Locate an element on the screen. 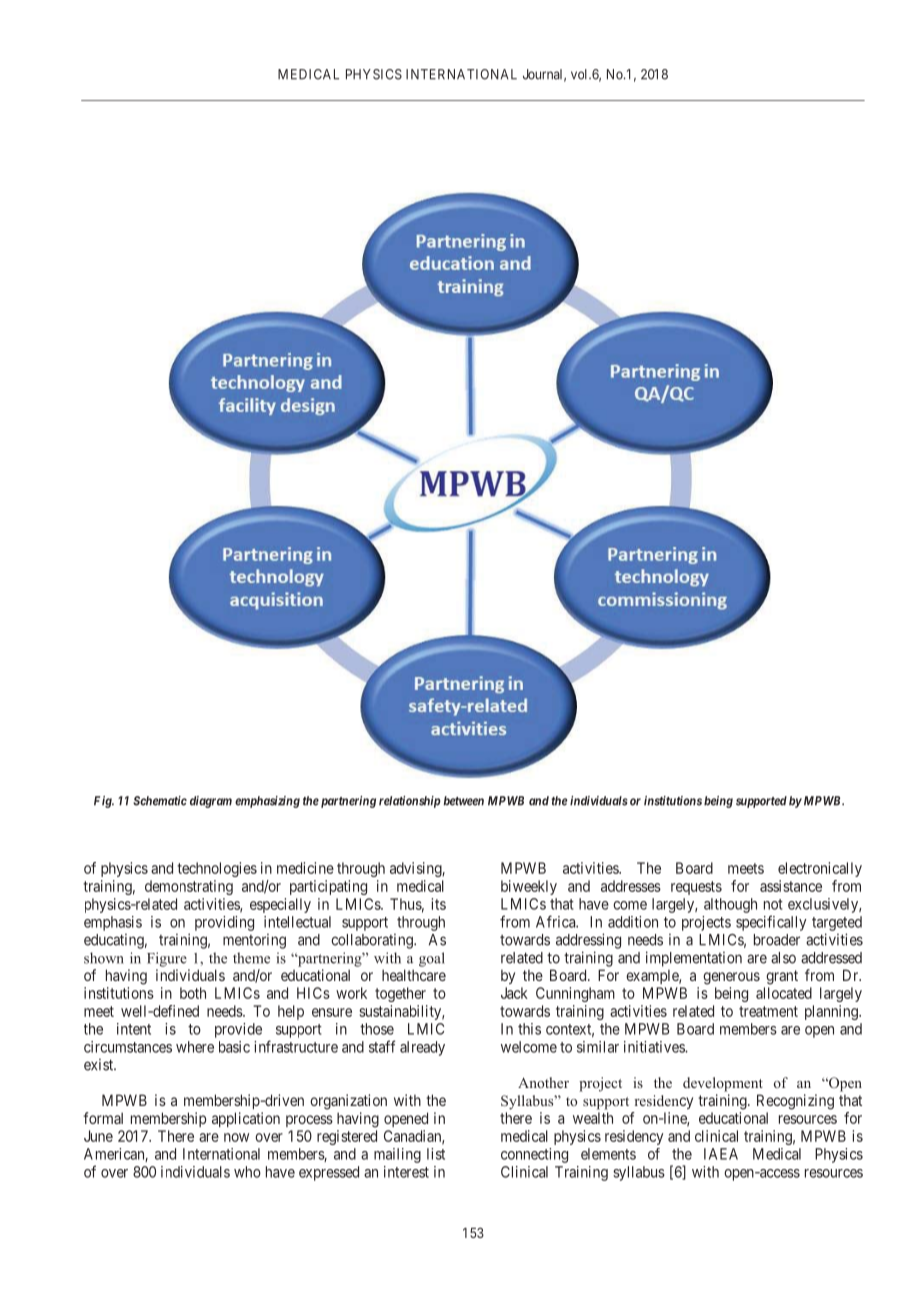  demonstrating is located at coordinates (189, 887).
